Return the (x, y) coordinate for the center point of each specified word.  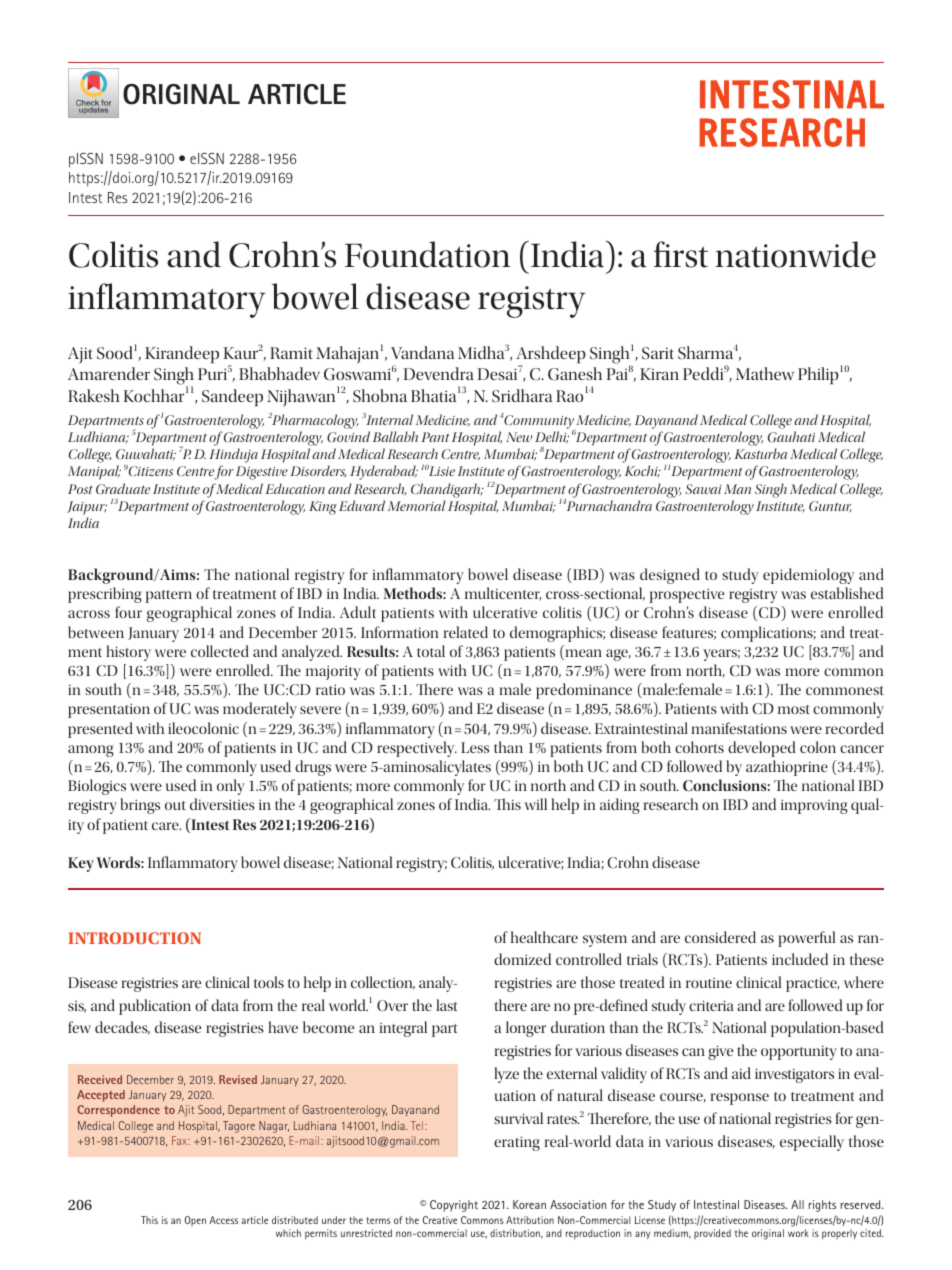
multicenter (503, 594)
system (605, 940)
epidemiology (808, 576)
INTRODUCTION (134, 938)
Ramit (291, 353)
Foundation (427, 254)
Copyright (454, 1206)
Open (195, 1221)
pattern (169, 596)
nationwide (796, 254)
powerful (806, 939)
